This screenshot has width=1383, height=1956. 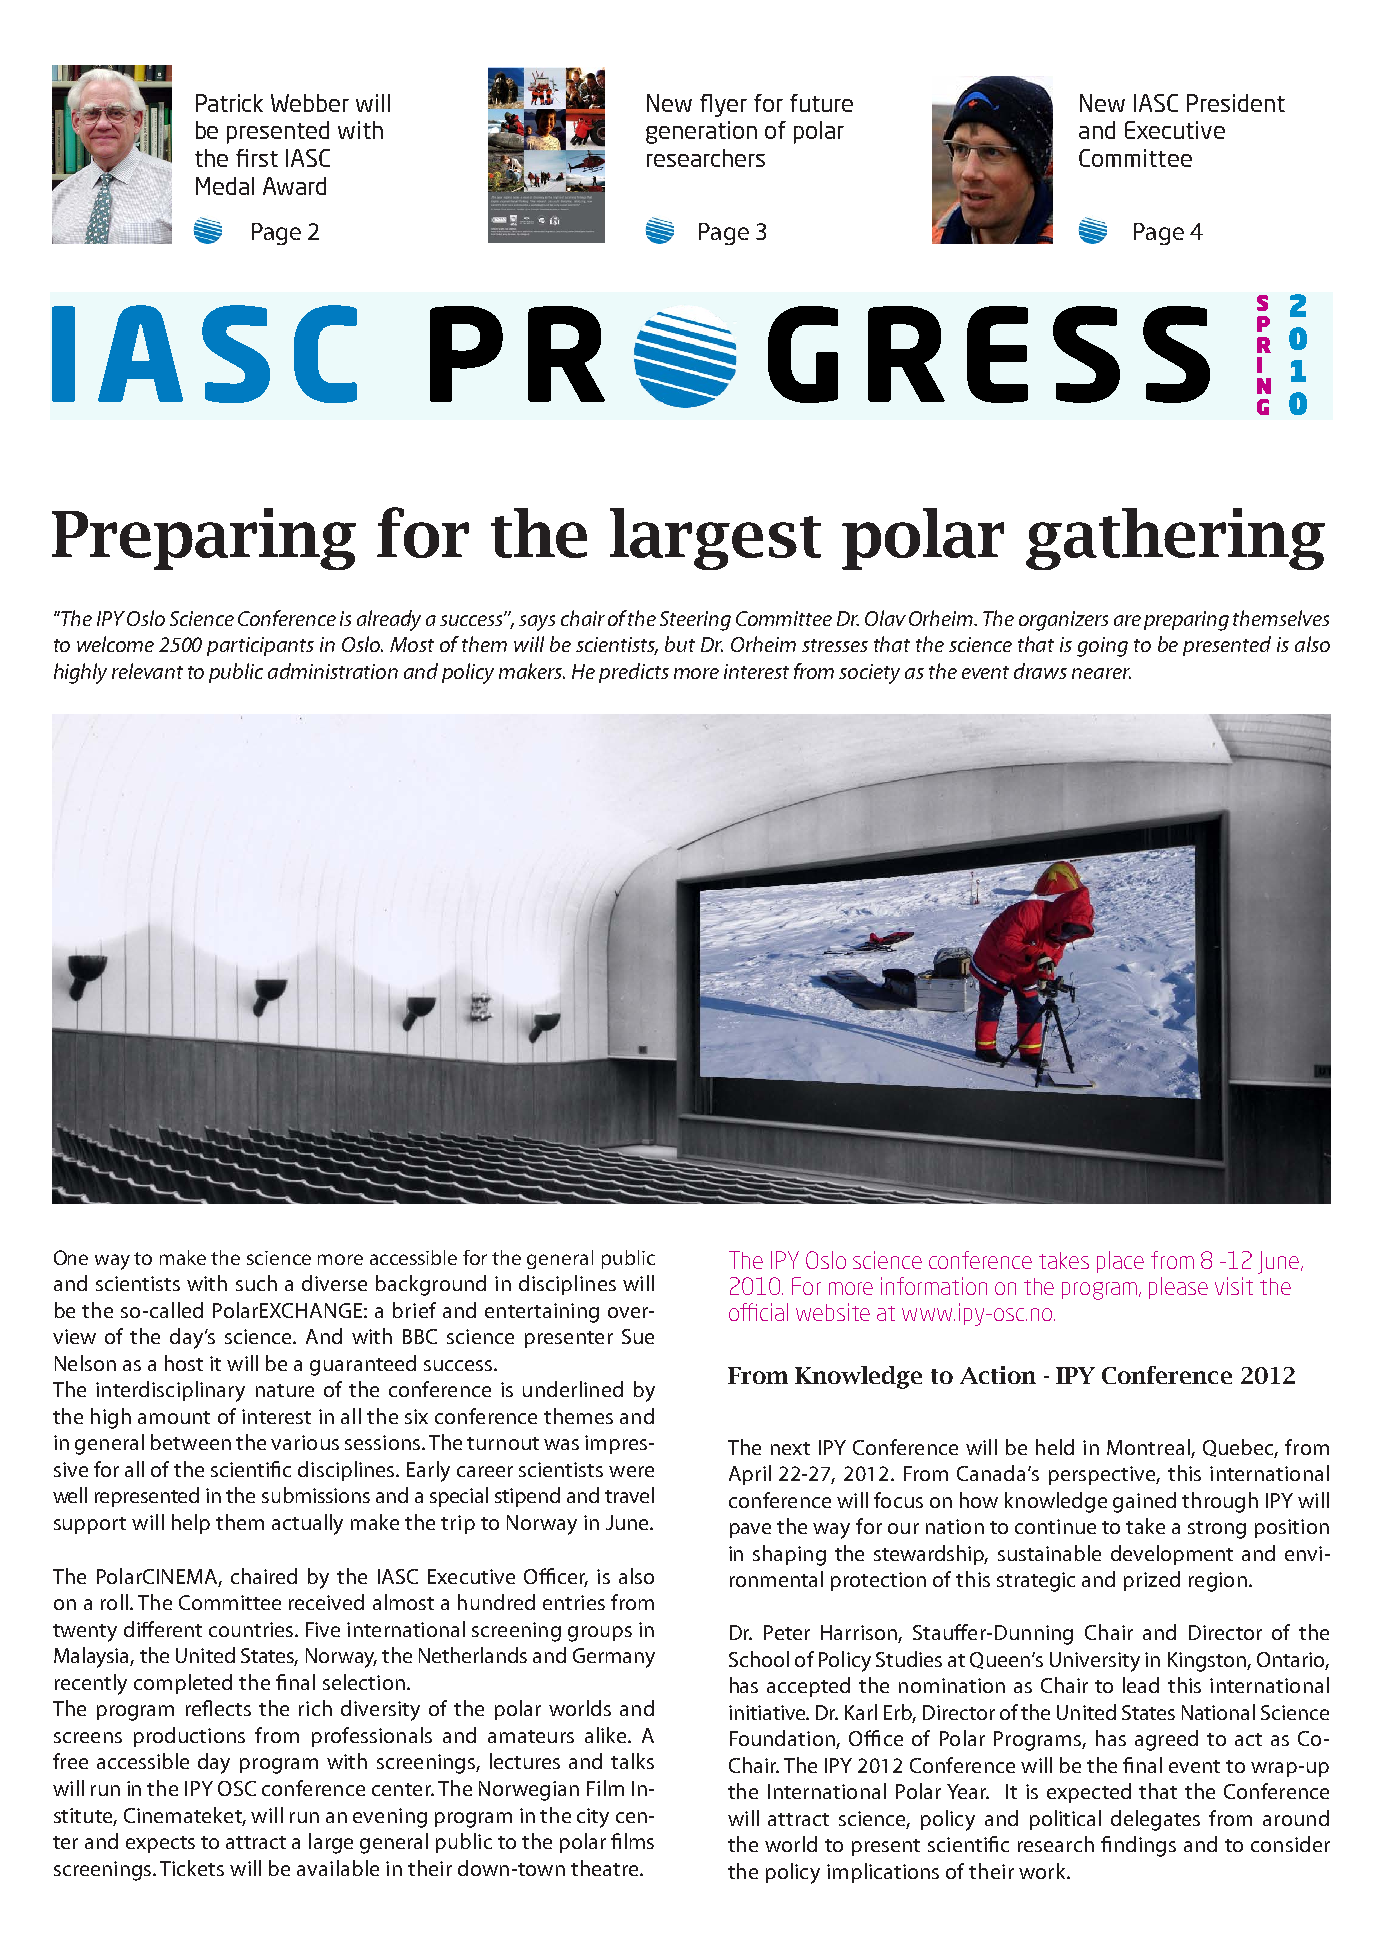 I want to click on Steering, so click(x=695, y=621).
